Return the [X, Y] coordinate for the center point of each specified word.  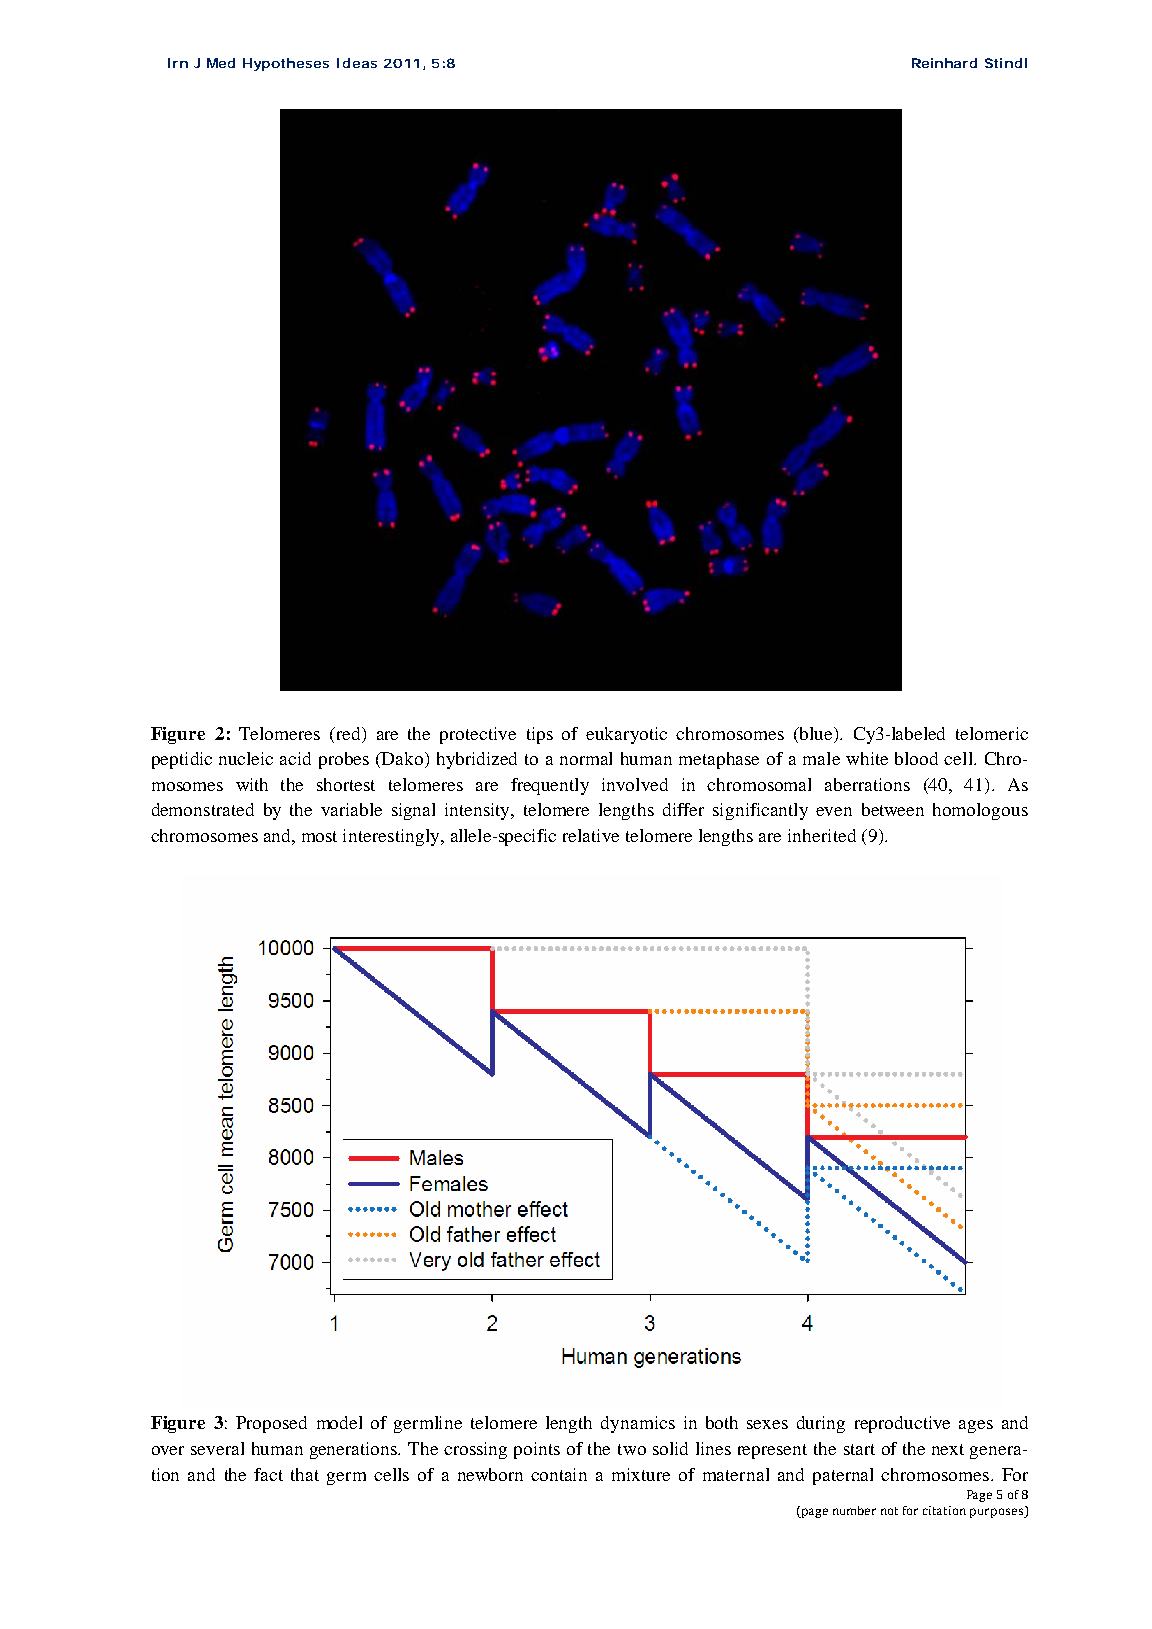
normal [586, 758]
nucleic [246, 758]
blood [916, 758]
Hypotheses [286, 64]
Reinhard [944, 63]
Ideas [357, 63]
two [632, 1449]
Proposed [271, 1424]
